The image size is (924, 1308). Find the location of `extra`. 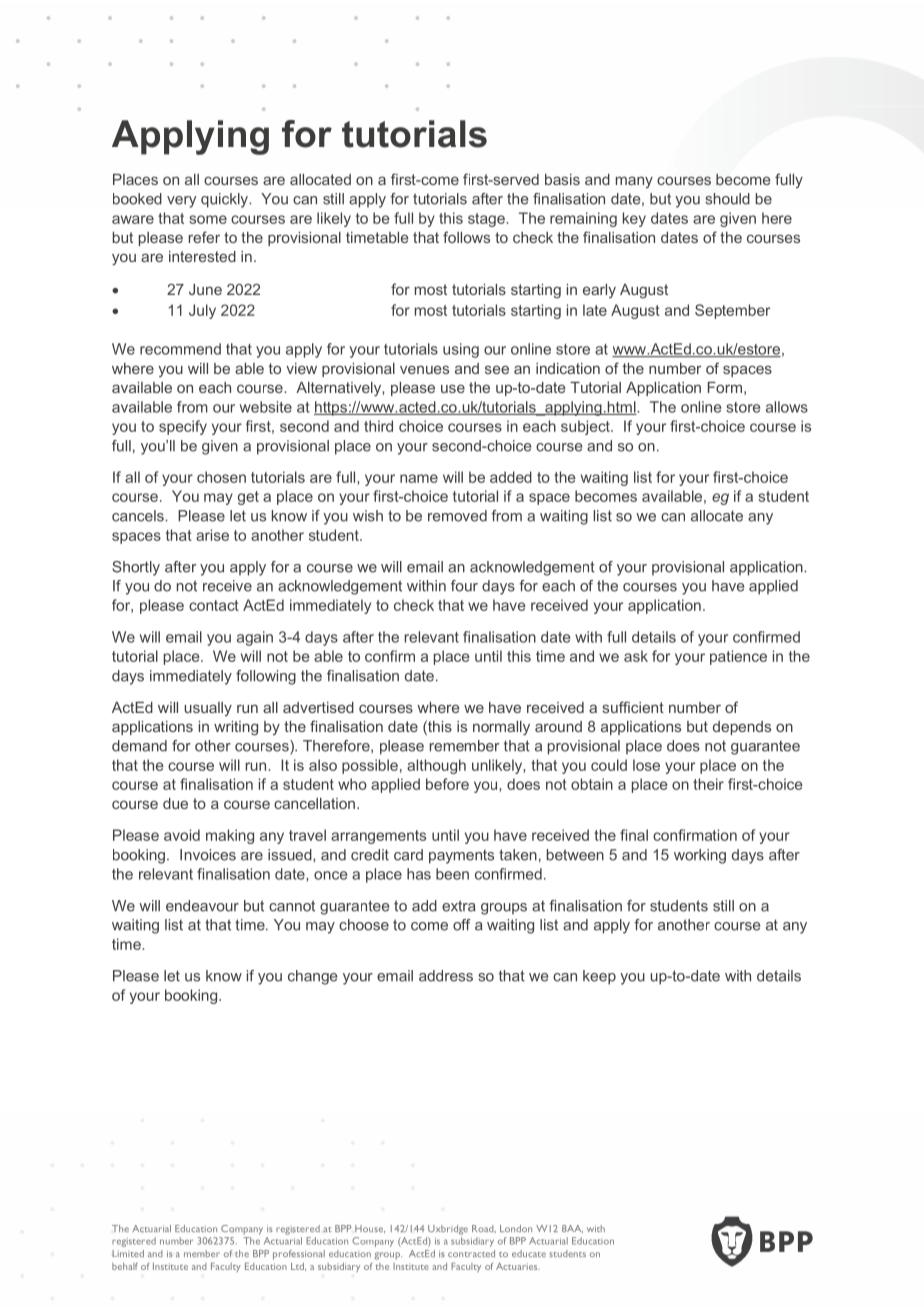

extra is located at coordinates (459, 906).
